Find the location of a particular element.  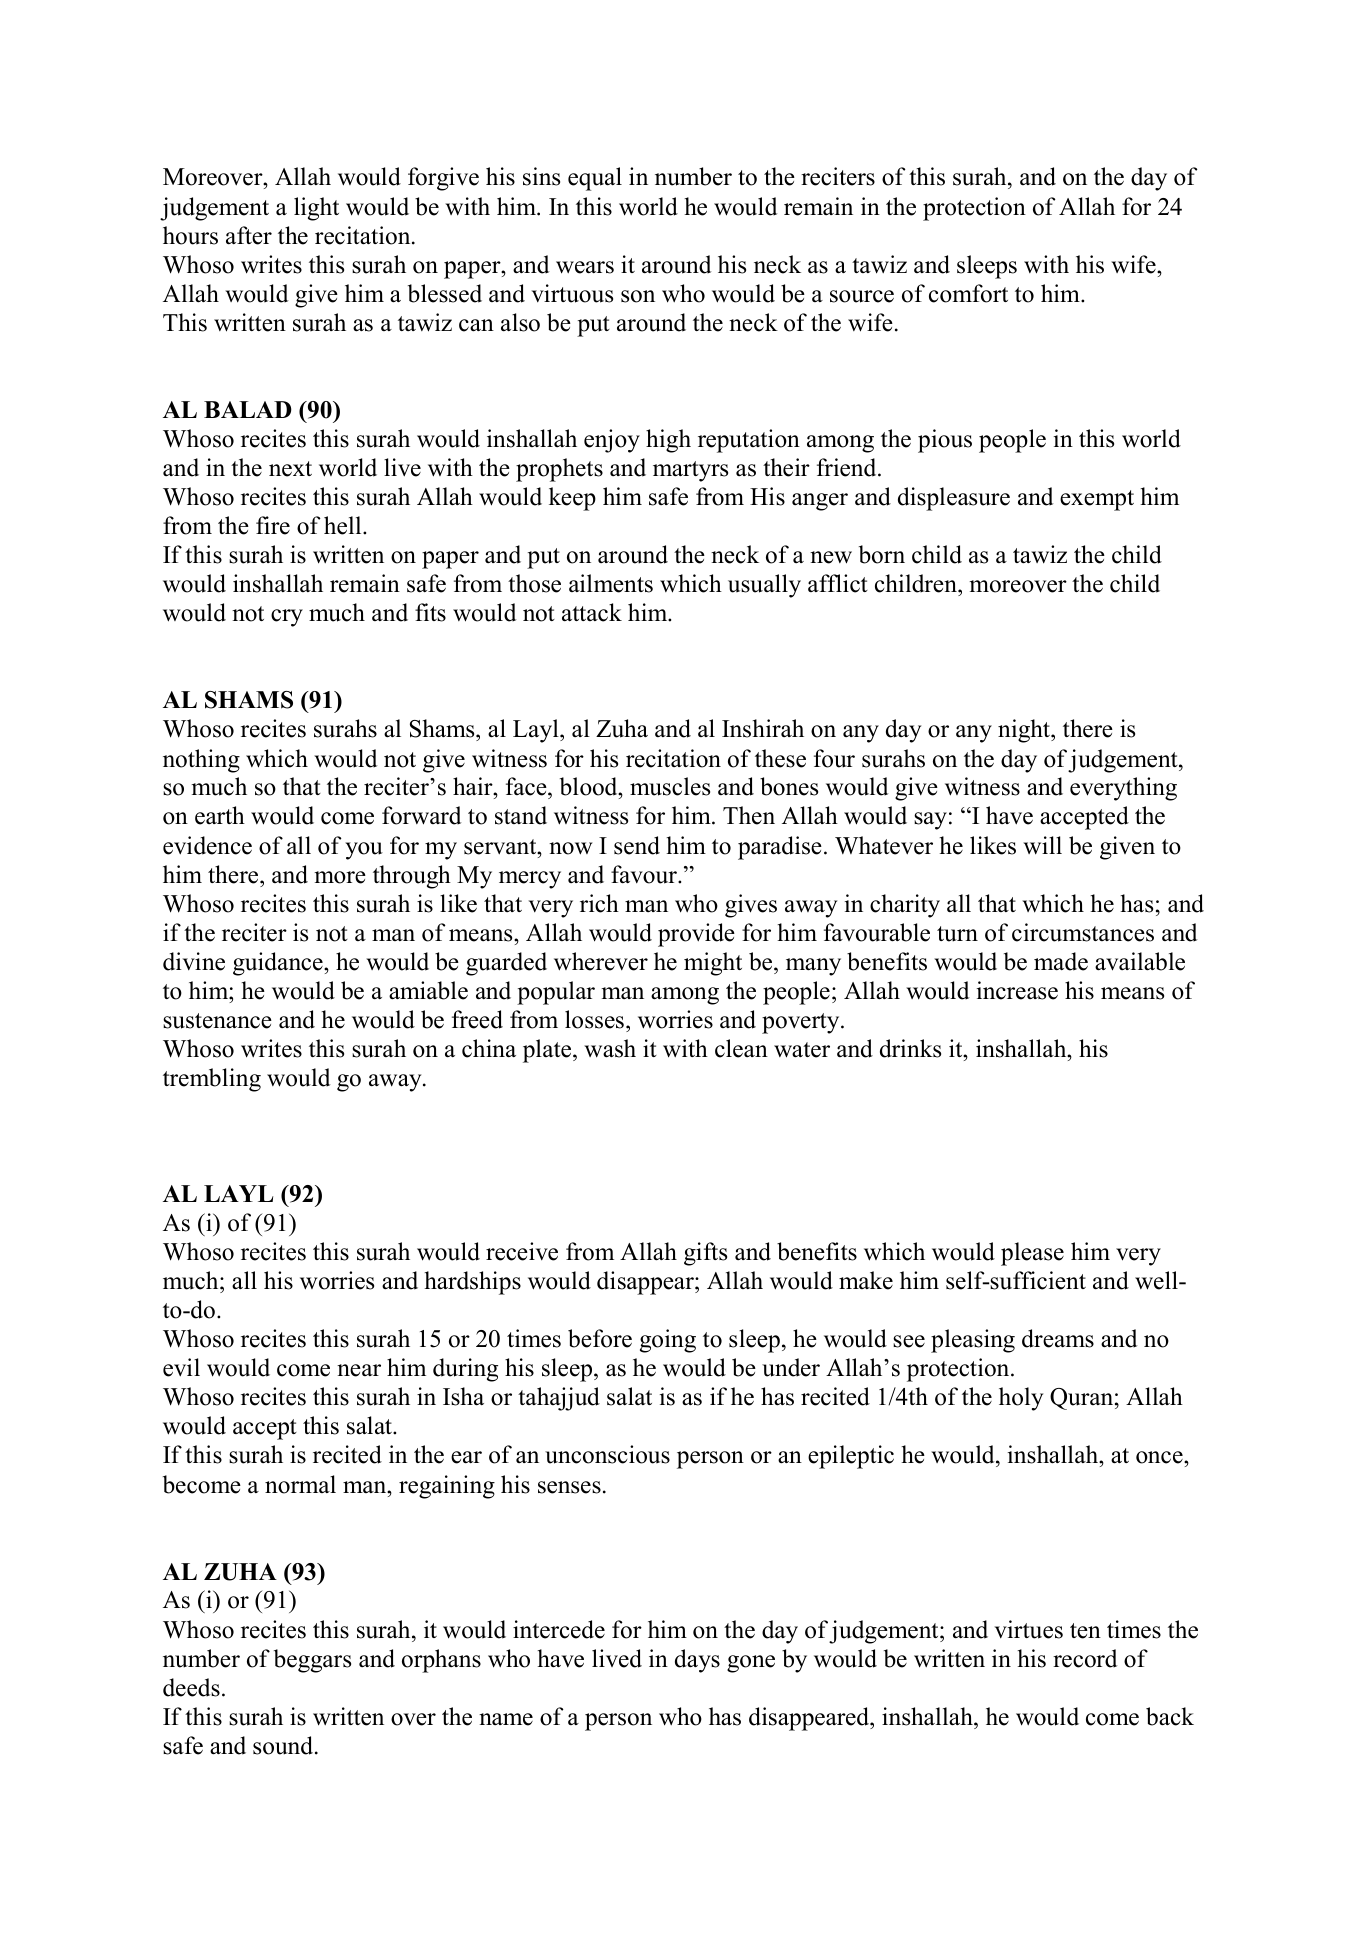

might is located at coordinates (713, 964).
